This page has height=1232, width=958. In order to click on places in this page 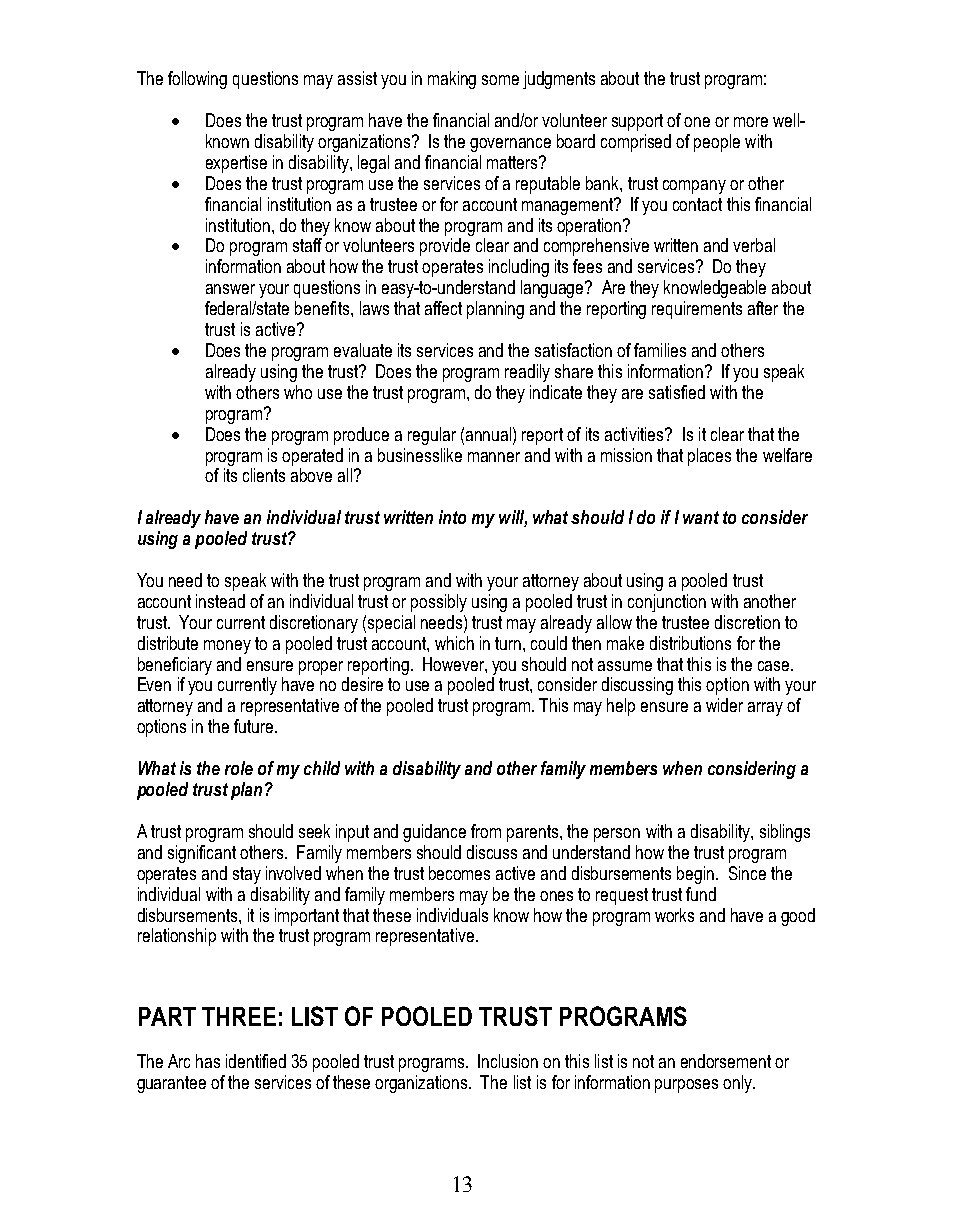, I will do `click(709, 457)`.
